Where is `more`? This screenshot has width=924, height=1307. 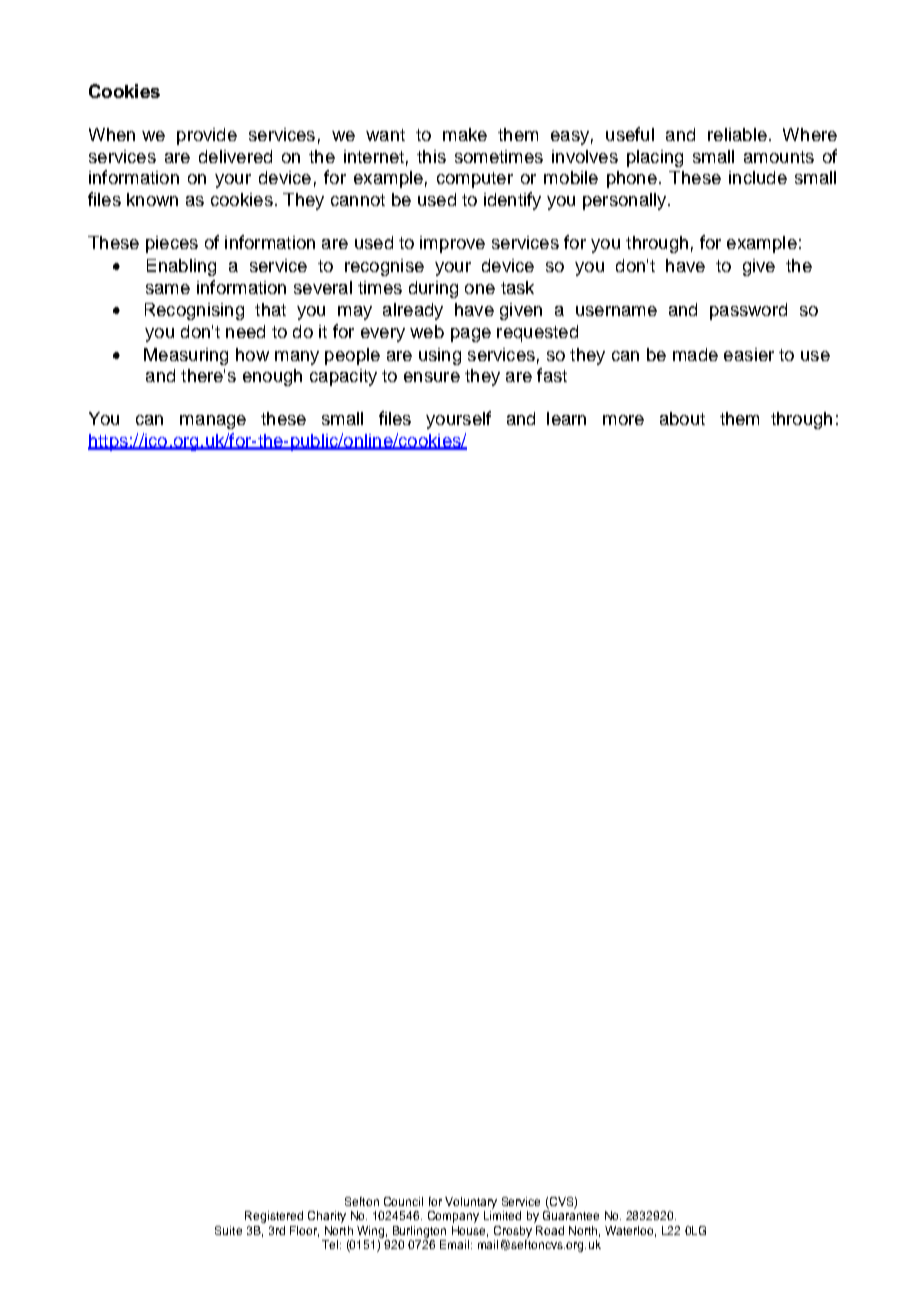 more is located at coordinates (623, 420).
